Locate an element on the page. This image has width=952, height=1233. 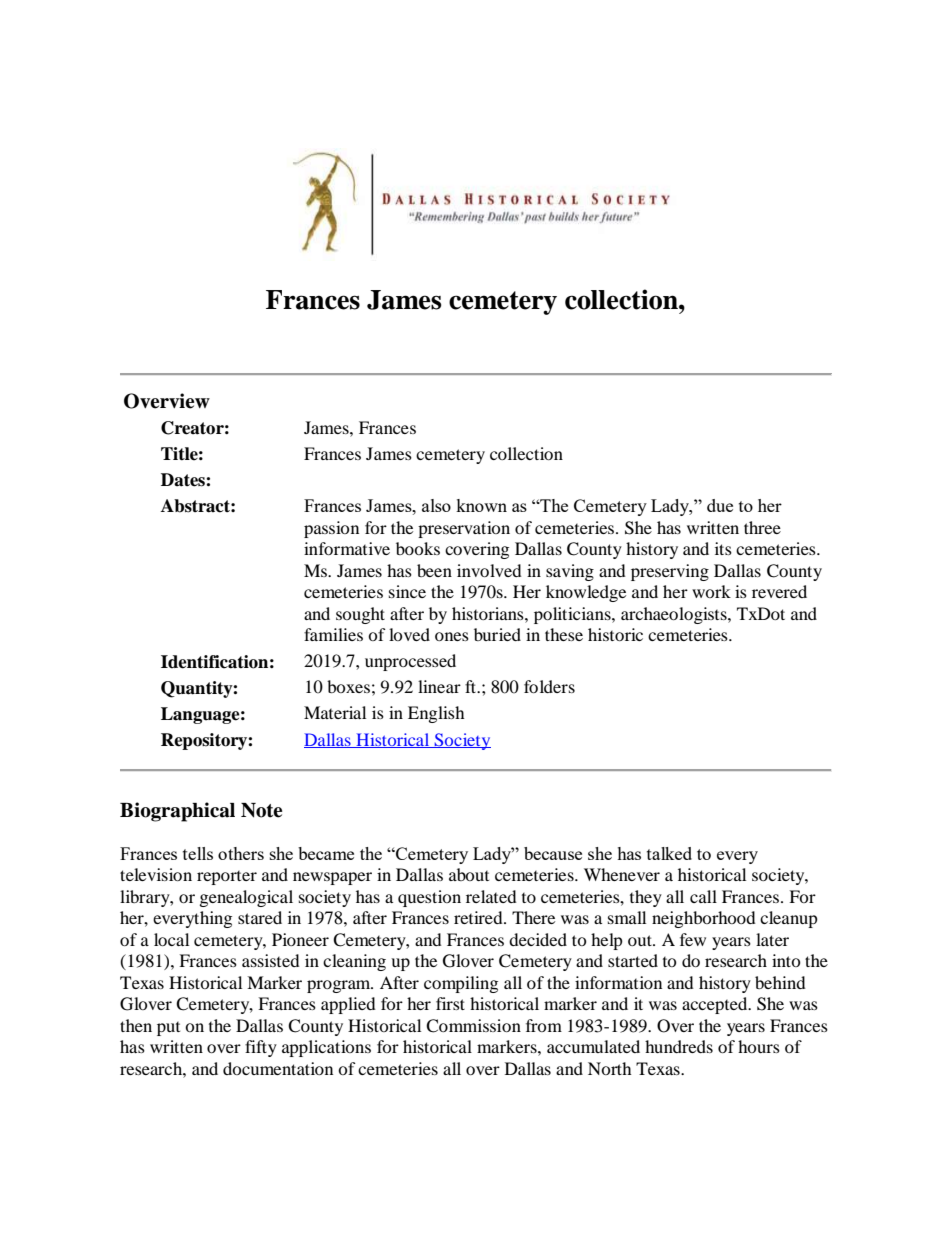
Biographical is located at coordinates (177, 812).
